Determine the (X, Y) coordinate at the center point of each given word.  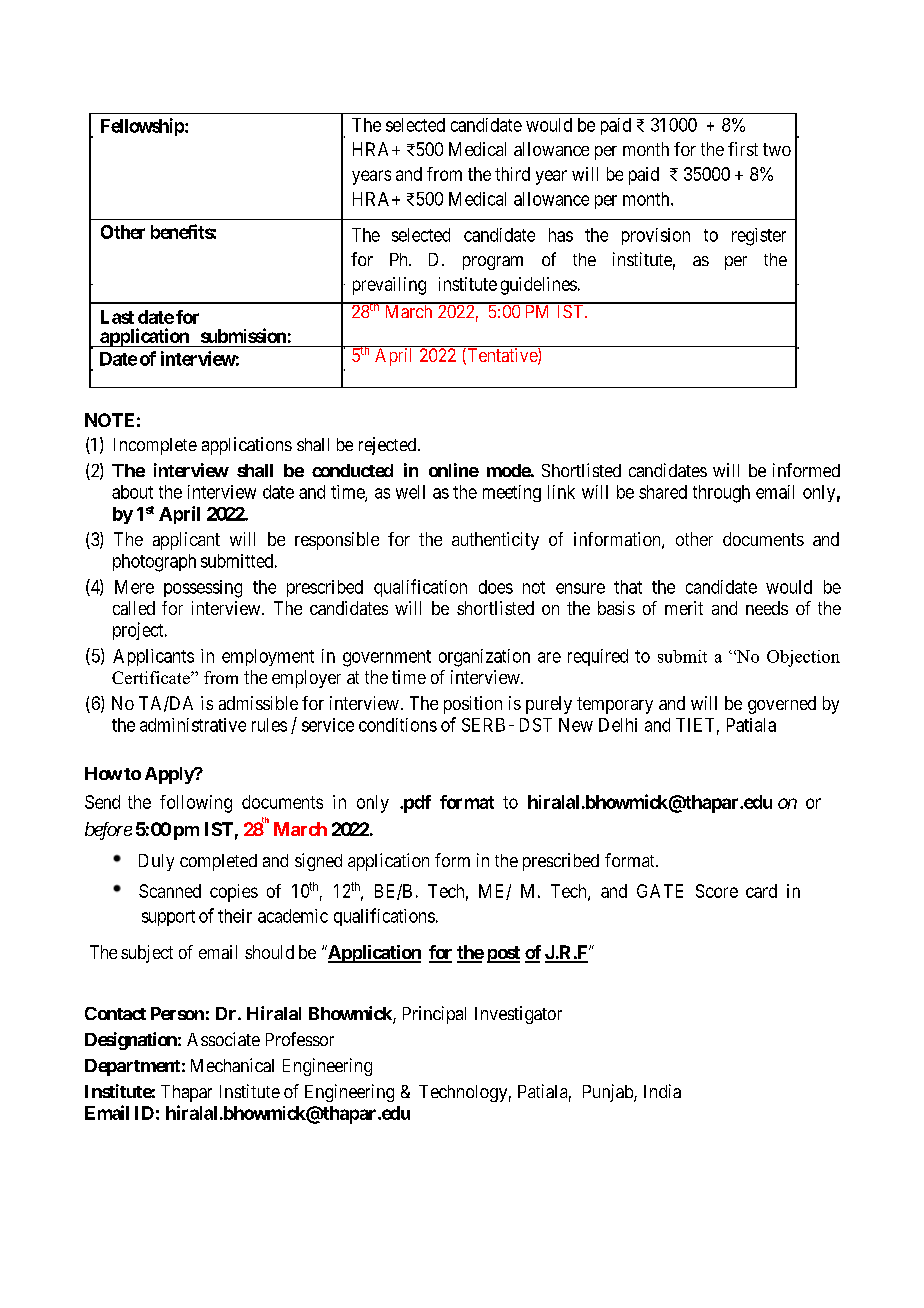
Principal (434, 1015)
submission (243, 335)
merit (684, 608)
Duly (156, 862)
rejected (389, 446)
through (721, 494)
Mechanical (232, 1065)
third (512, 174)
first (743, 149)
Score (717, 891)
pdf (416, 804)
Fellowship (143, 127)
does (496, 587)
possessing (203, 589)
